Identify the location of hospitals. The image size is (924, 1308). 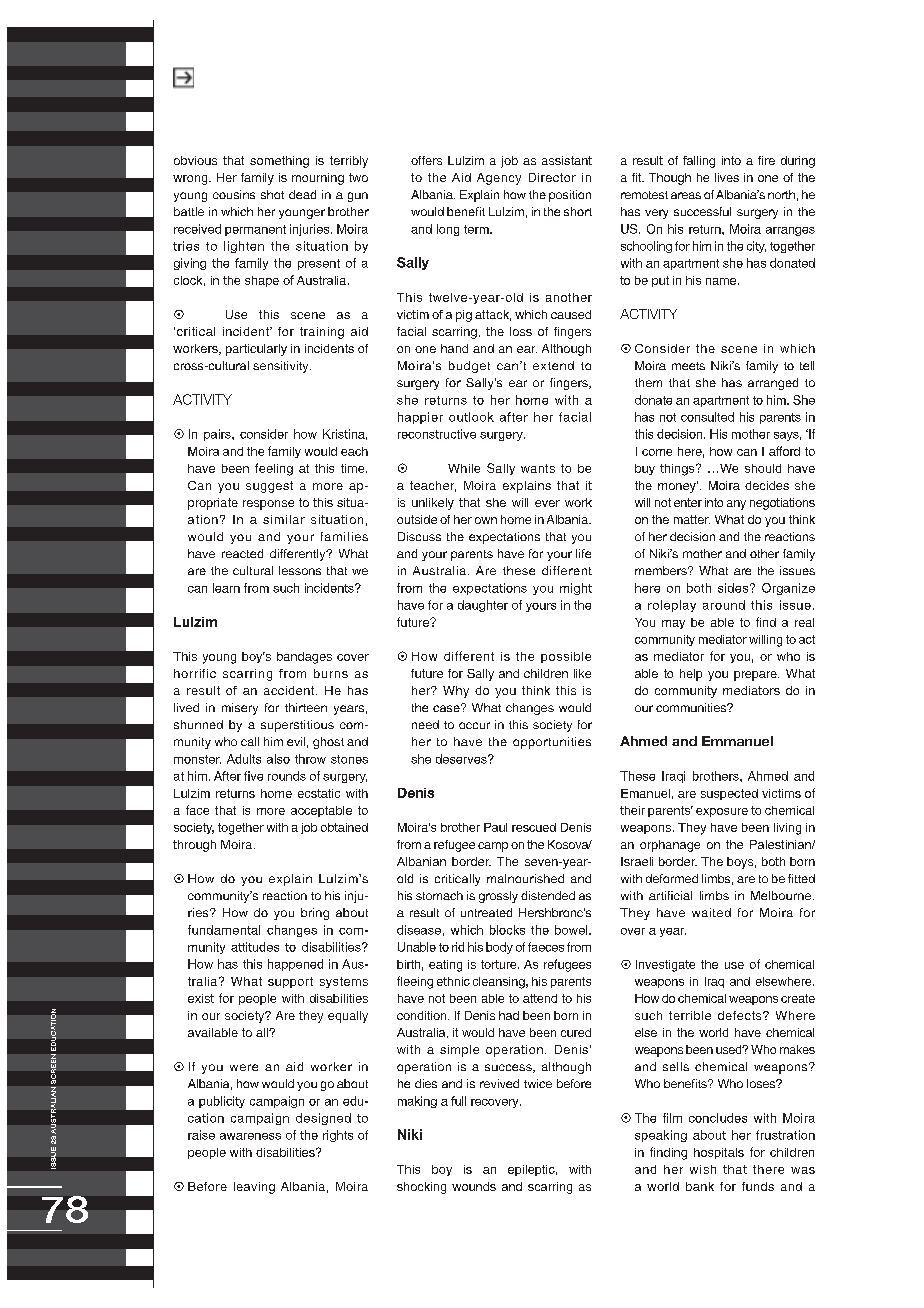
(719, 1153).
